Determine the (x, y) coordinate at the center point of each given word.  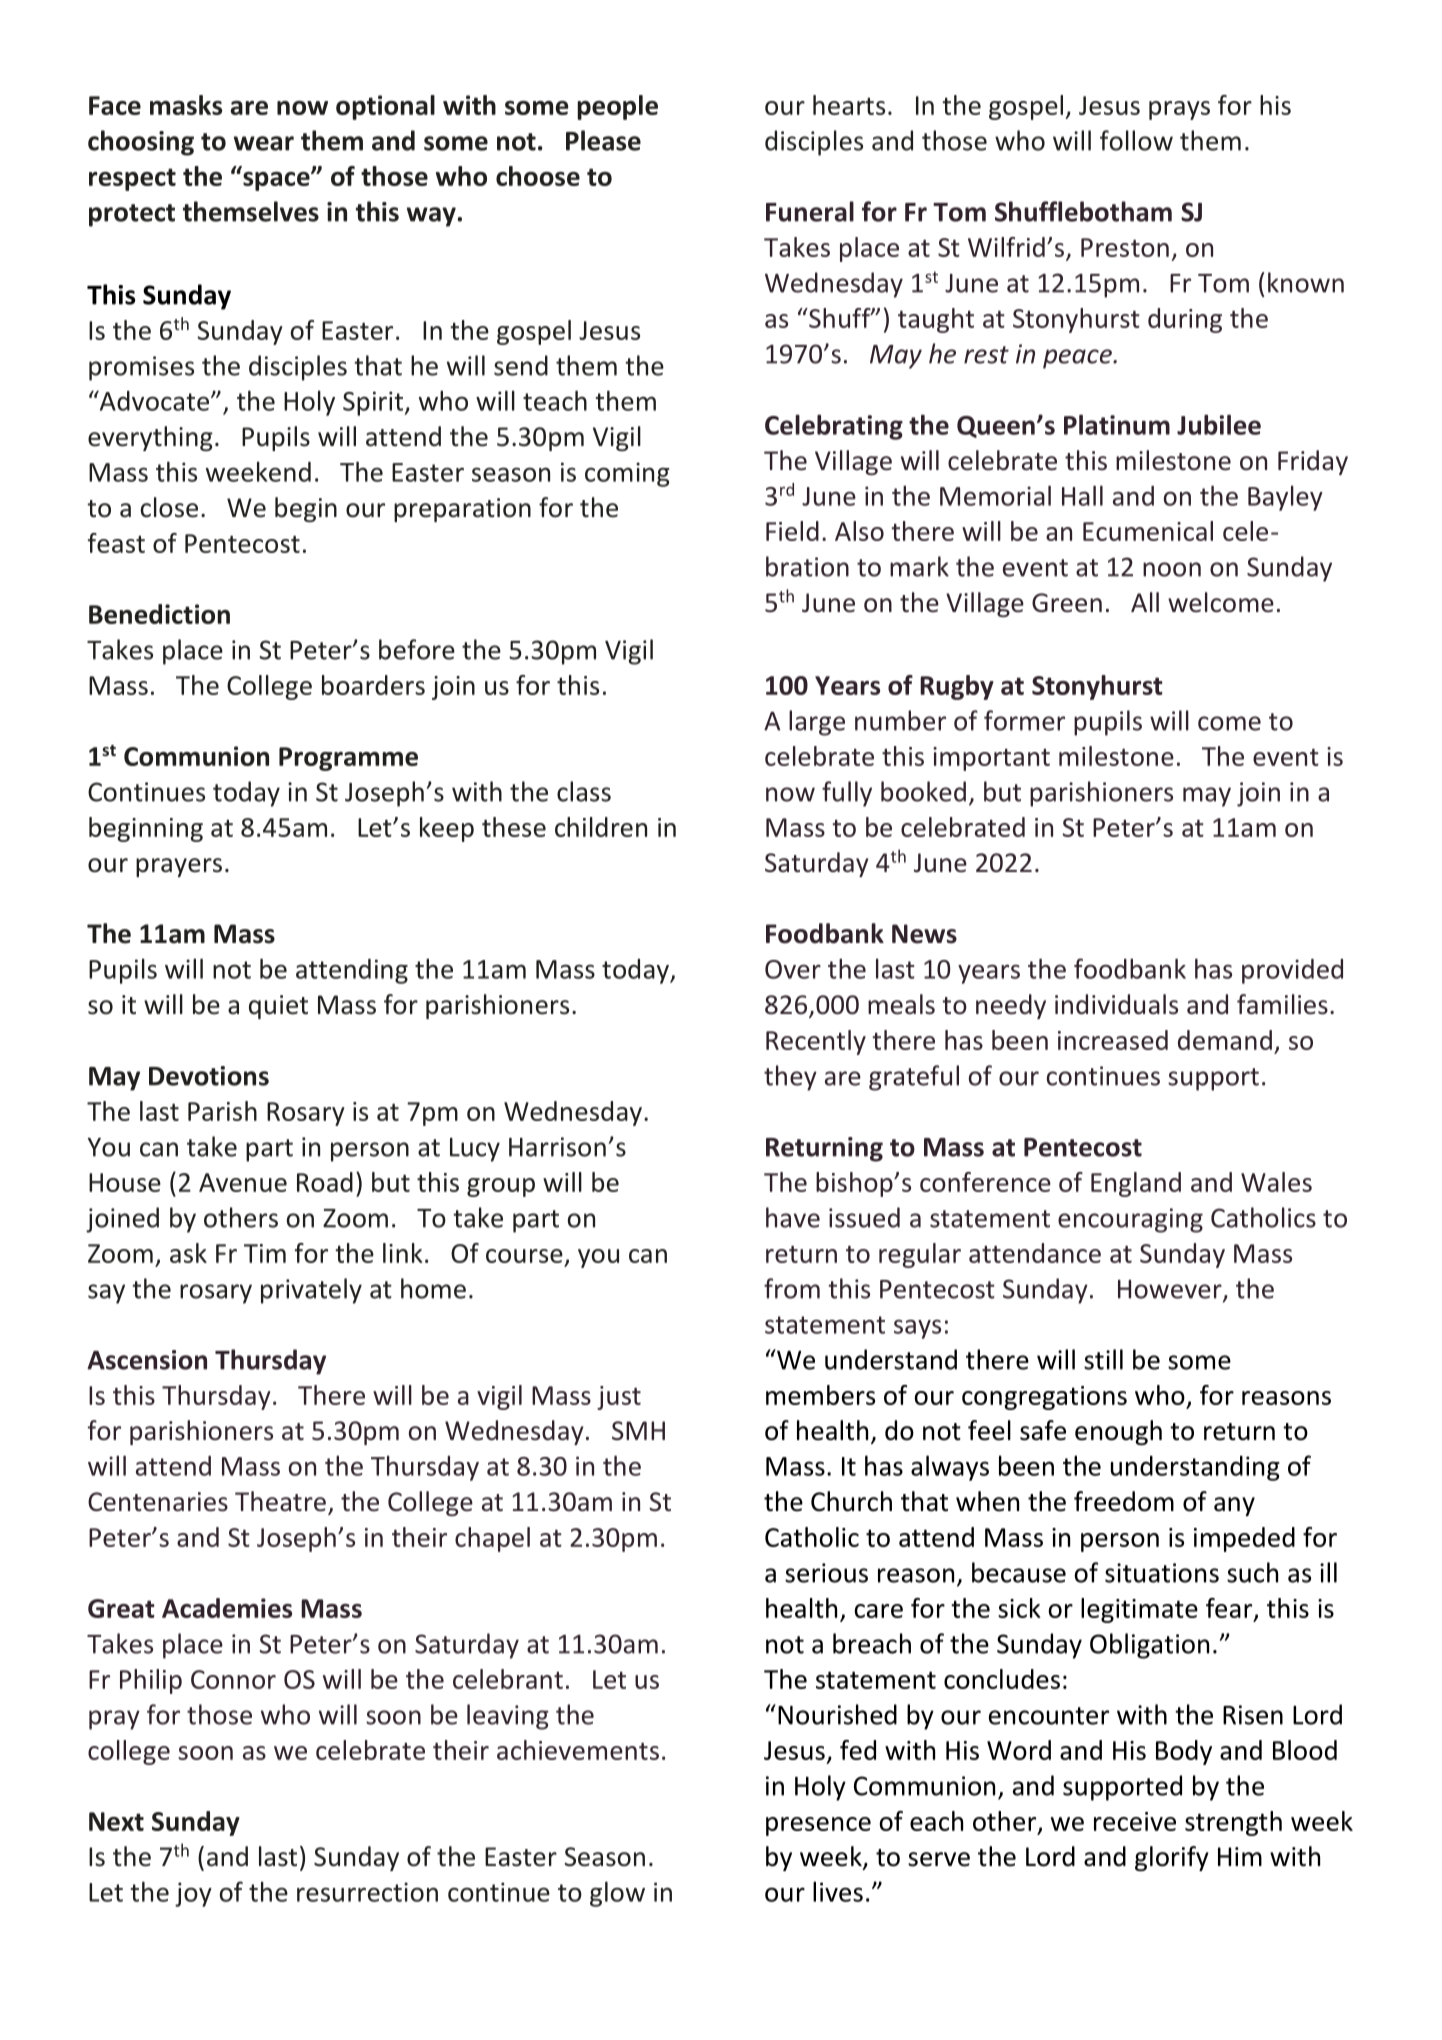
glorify (1172, 1858)
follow (1136, 140)
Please (603, 140)
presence (818, 1826)
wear (264, 143)
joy (193, 1894)
